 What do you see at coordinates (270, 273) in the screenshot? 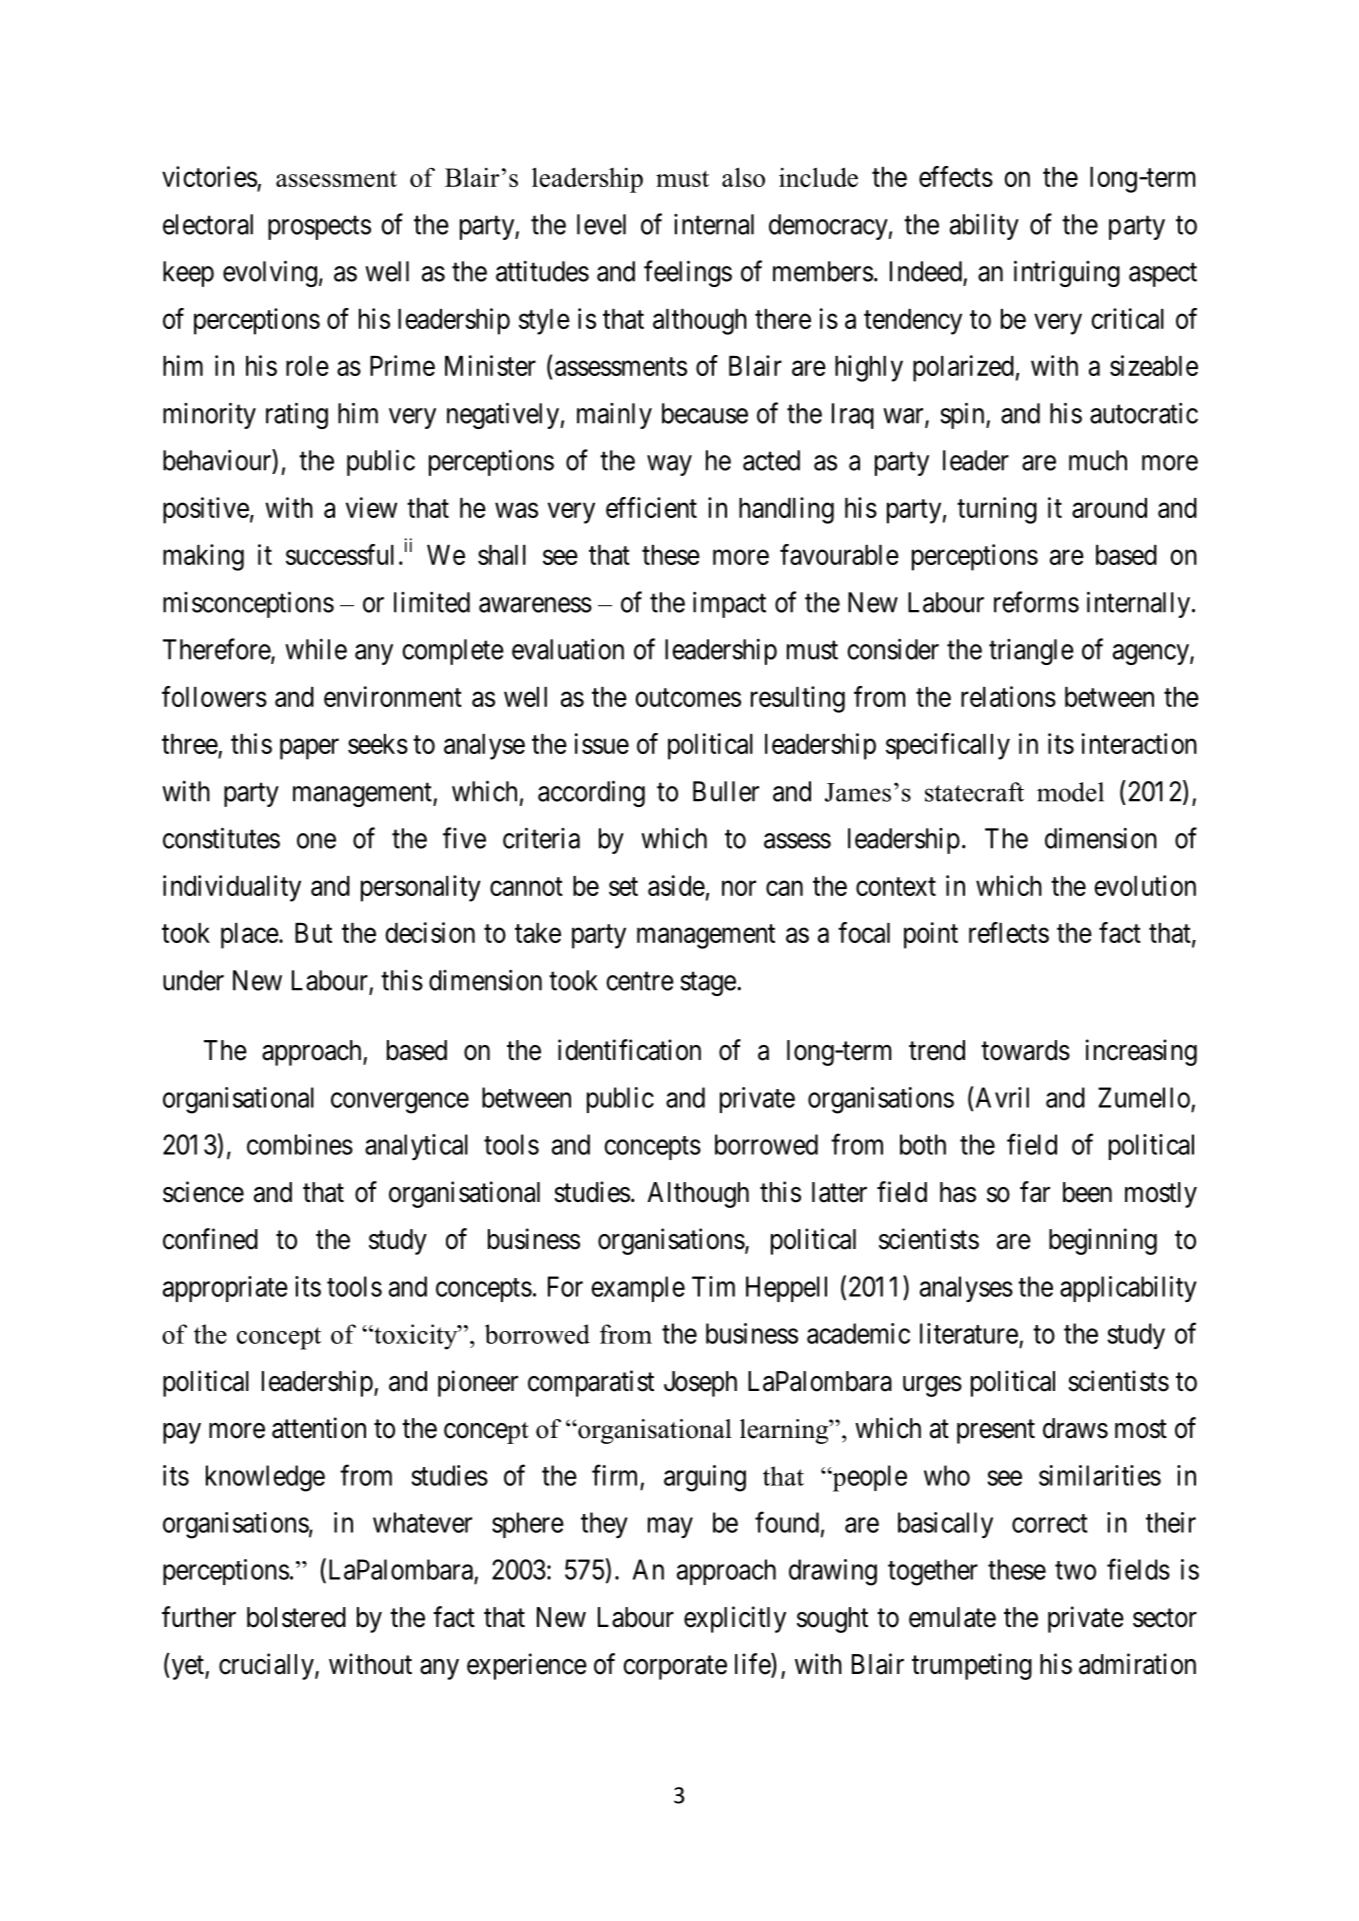
I see `evolving` at bounding box center [270, 273].
